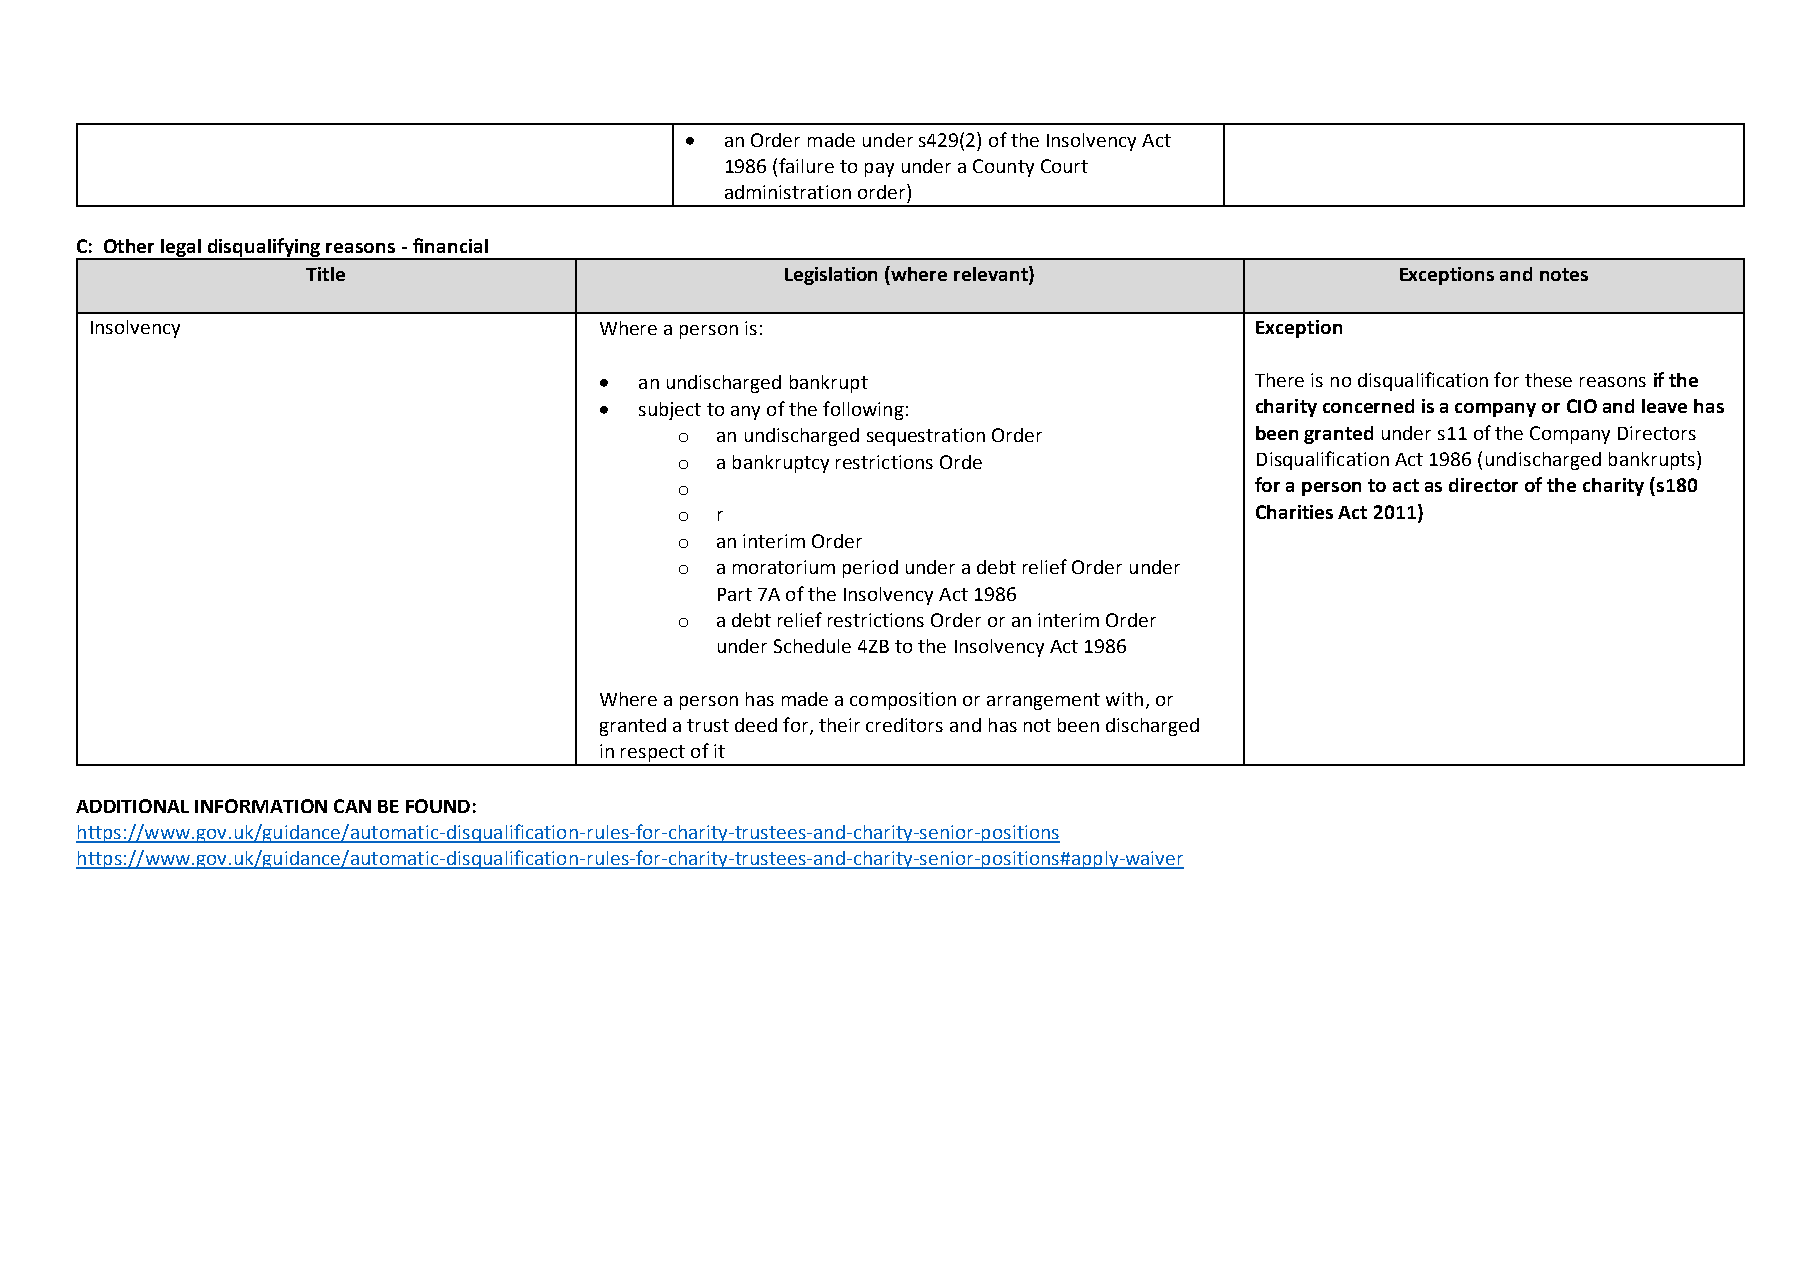 This image has height=1284, width=1817. I want to click on disqualifying, so click(265, 248).
